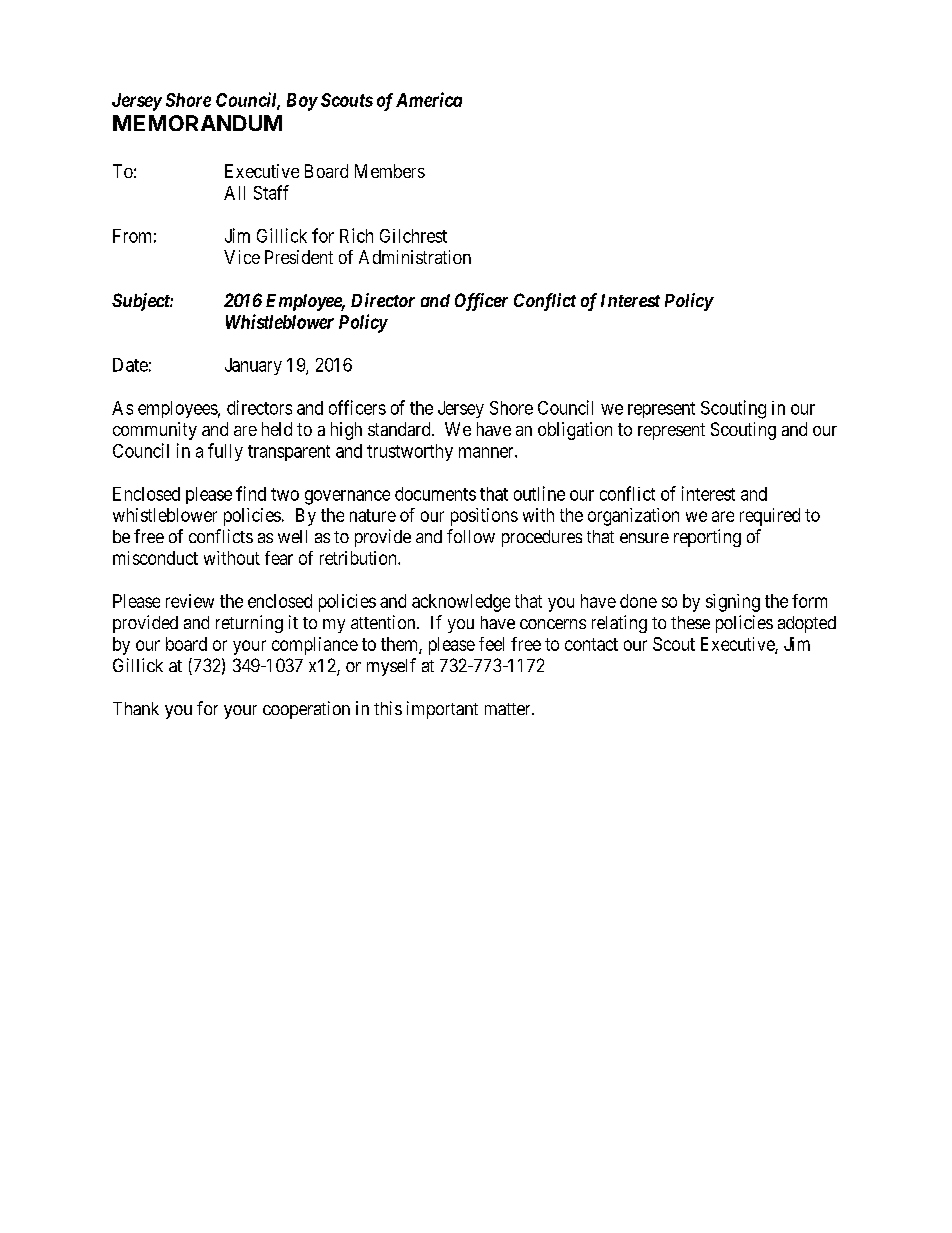 This screenshot has height=1233, width=952. Describe the element at coordinates (197, 123) in the screenshot. I see `MEMORANDUM` at that location.
